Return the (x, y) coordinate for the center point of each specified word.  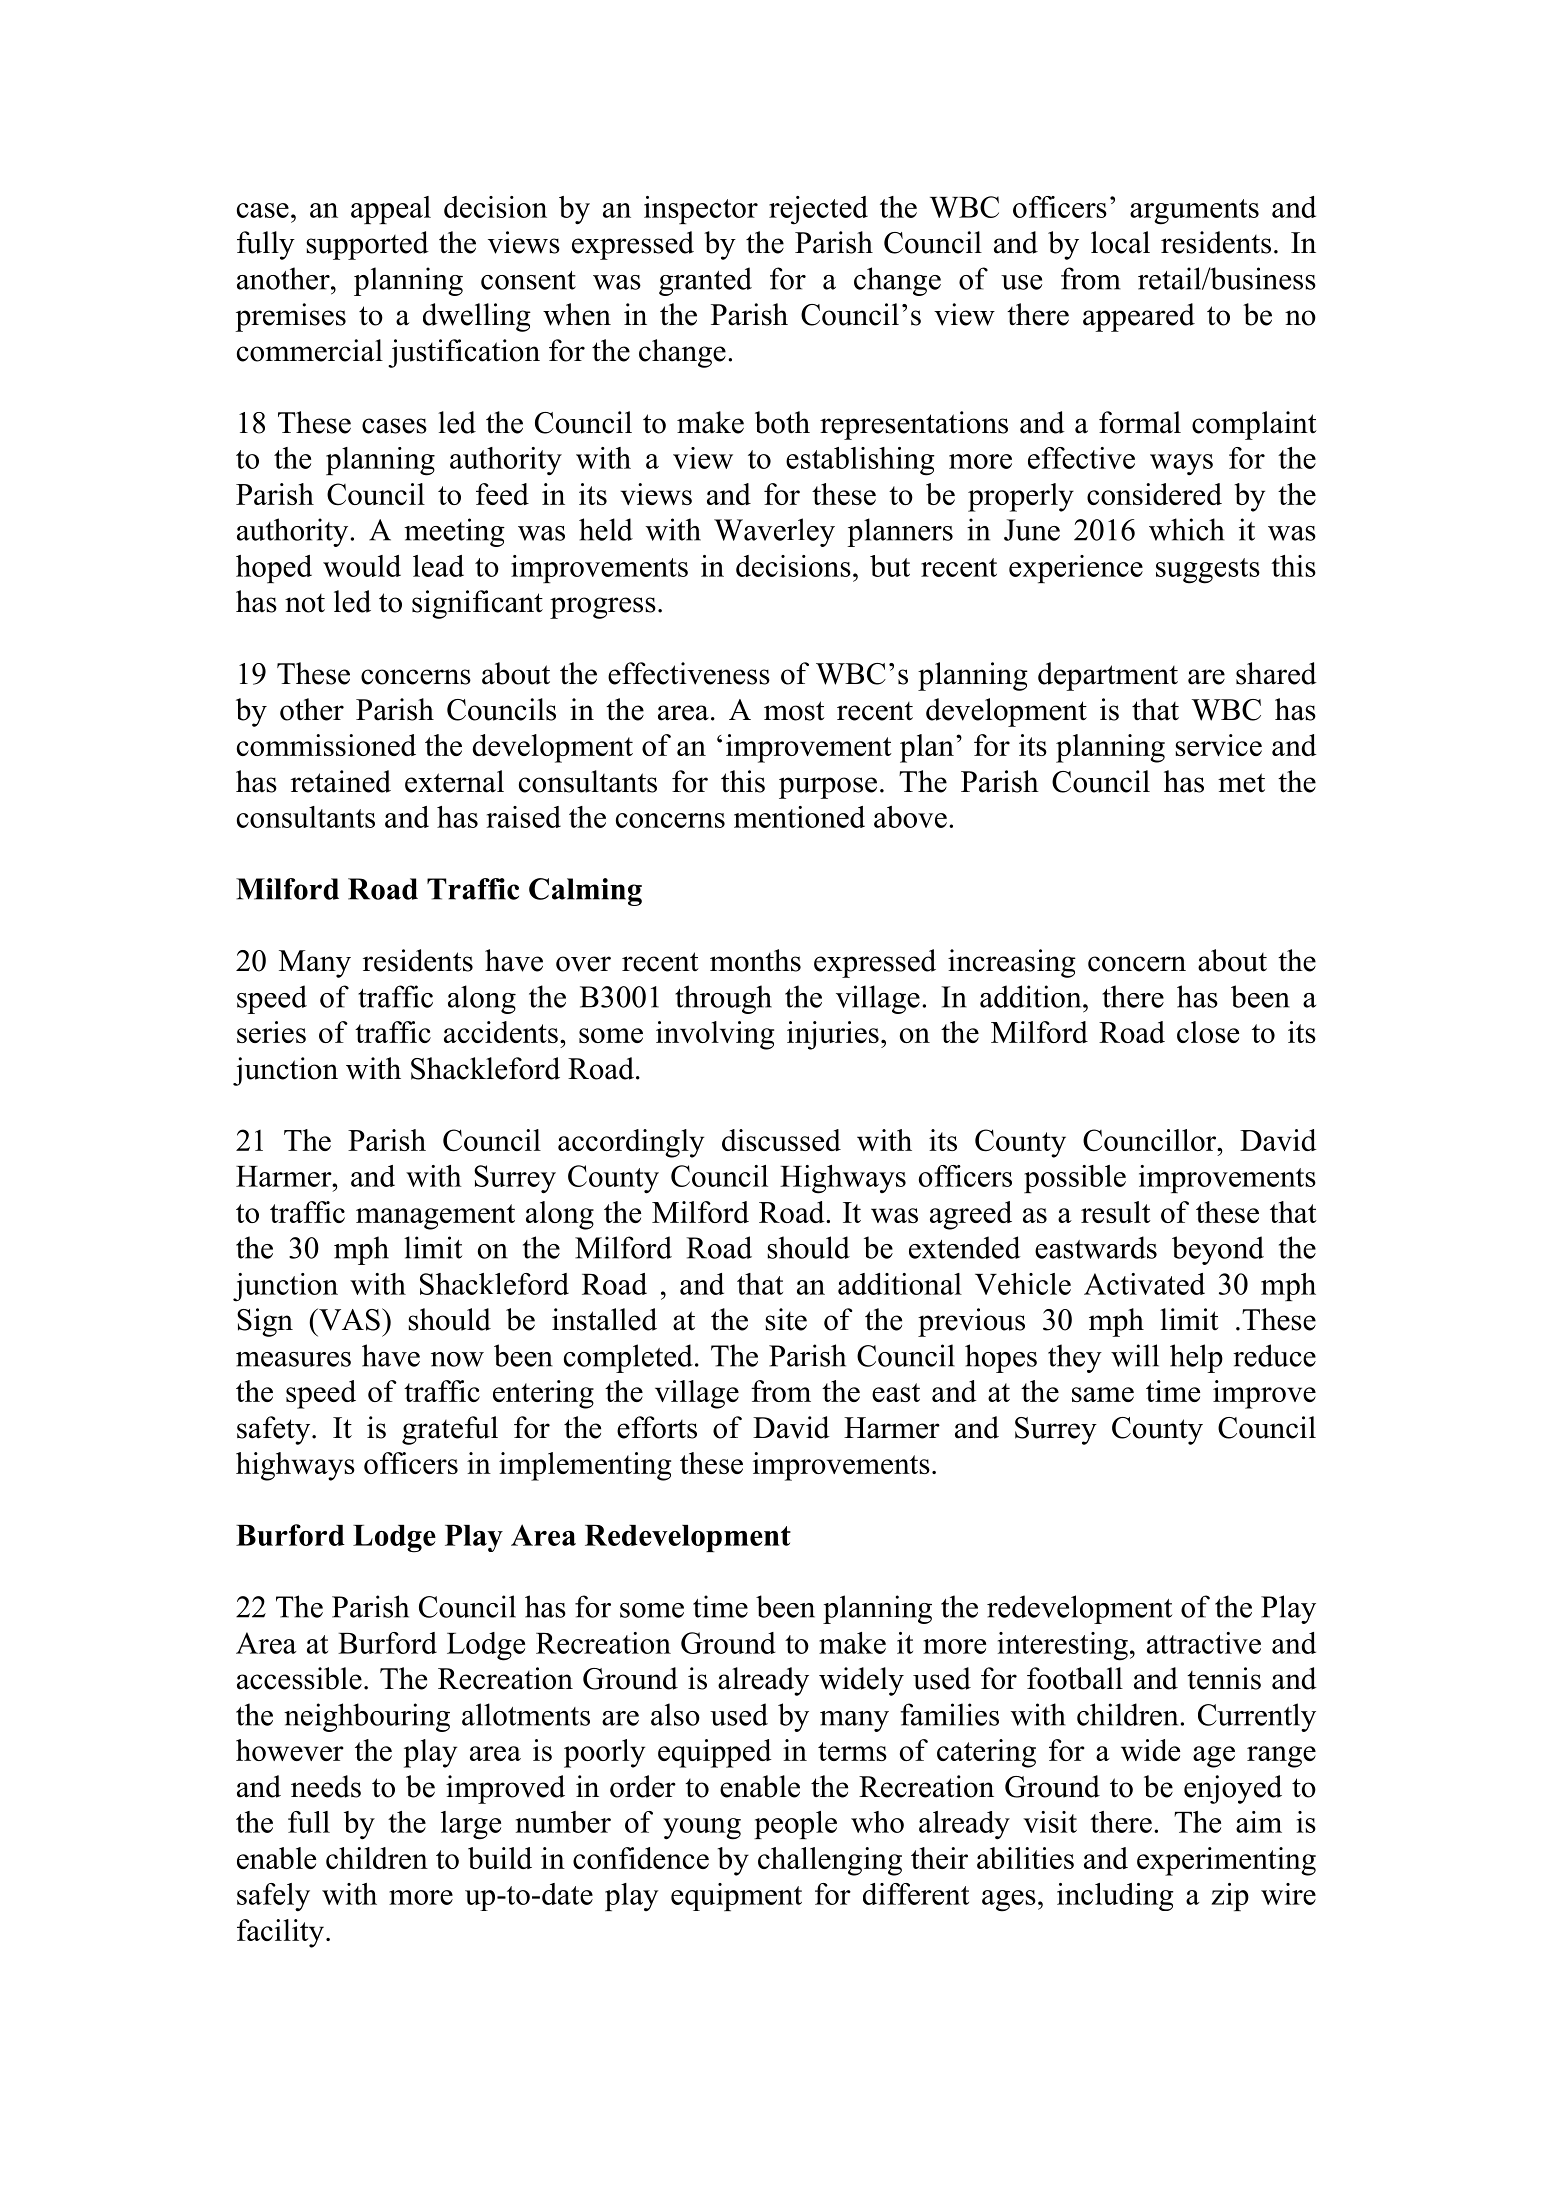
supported (367, 245)
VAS (348, 1319)
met (1241, 783)
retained (341, 781)
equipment (736, 1897)
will (1135, 1355)
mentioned (799, 817)
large (471, 1825)
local (1120, 242)
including (1115, 1897)
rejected (818, 210)
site (786, 1319)
